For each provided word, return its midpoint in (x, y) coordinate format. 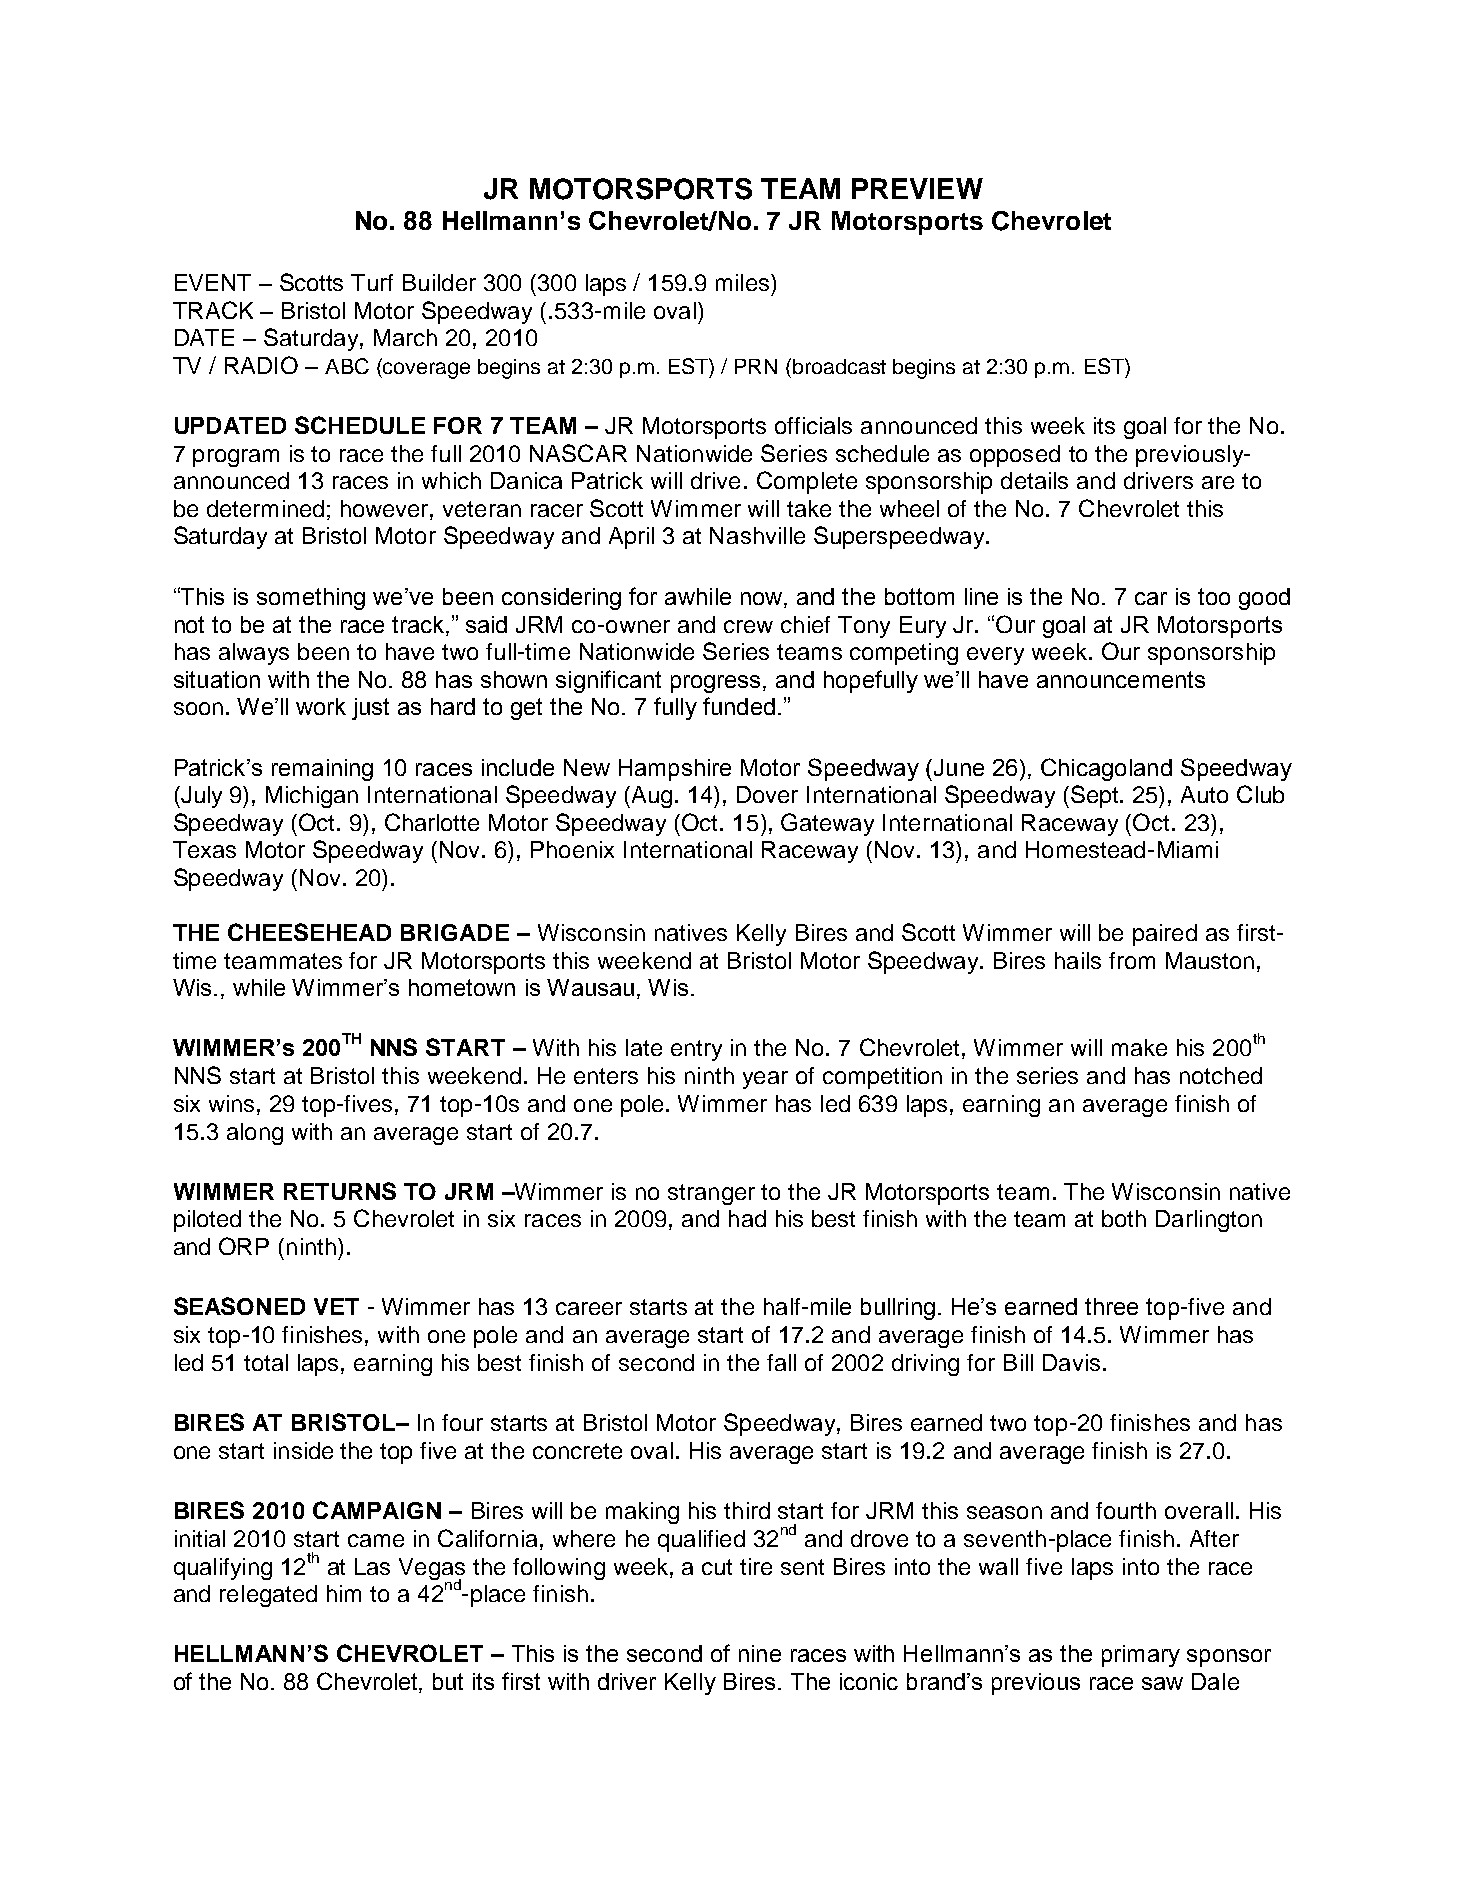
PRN (756, 366)
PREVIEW (917, 188)
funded (739, 706)
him (344, 1593)
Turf (372, 282)
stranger (711, 1194)
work (321, 706)
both (1124, 1218)
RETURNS (340, 1191)
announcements (1121, 679)
